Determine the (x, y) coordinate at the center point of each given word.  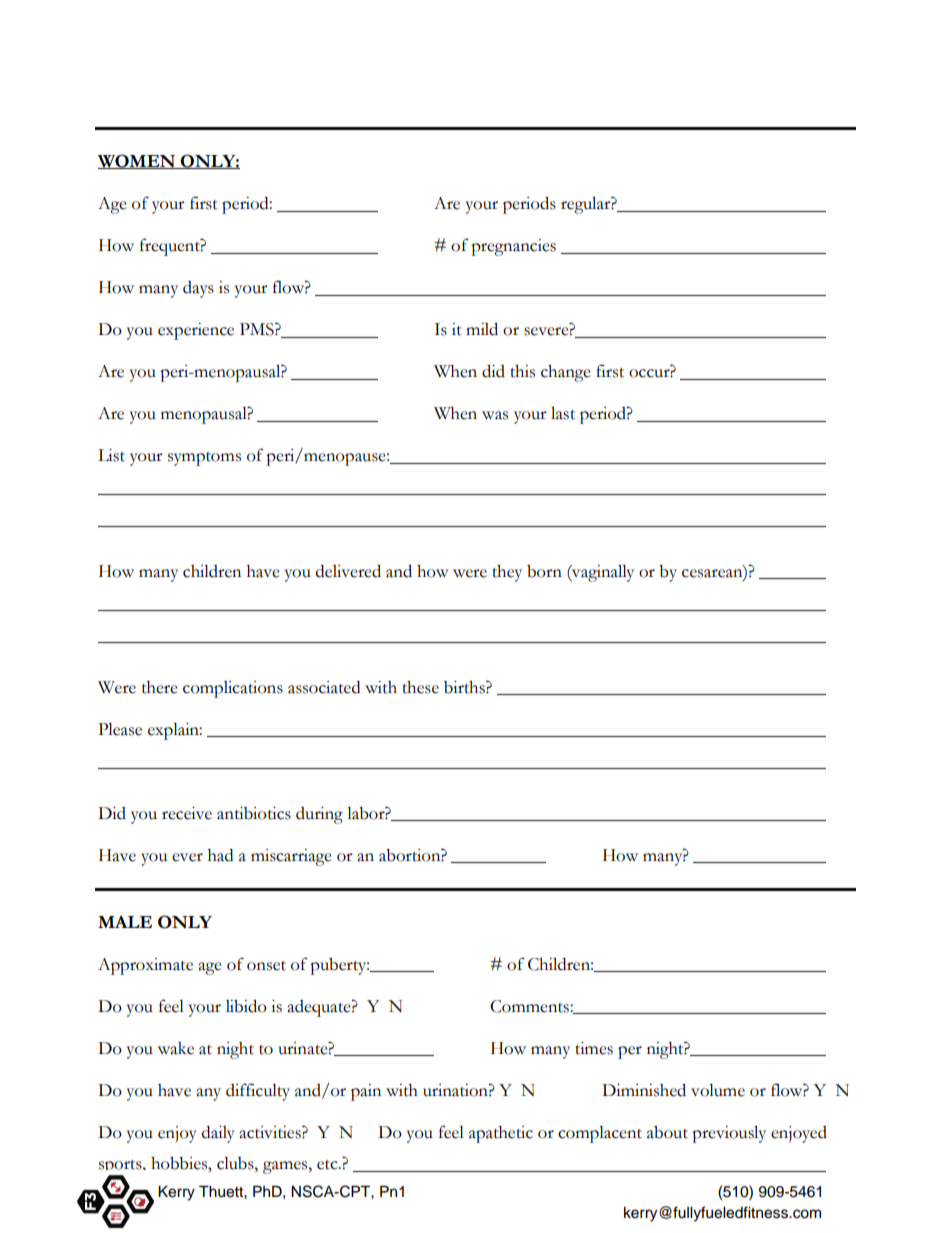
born (544, 571)
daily (218, 1134)
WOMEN (138, 161)
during (319, 815)
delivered (348, 571)
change (566, 373)
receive (187, 813)
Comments (530, 1006)
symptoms (204, 459)
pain (366, 1092)
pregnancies (513, 247)
